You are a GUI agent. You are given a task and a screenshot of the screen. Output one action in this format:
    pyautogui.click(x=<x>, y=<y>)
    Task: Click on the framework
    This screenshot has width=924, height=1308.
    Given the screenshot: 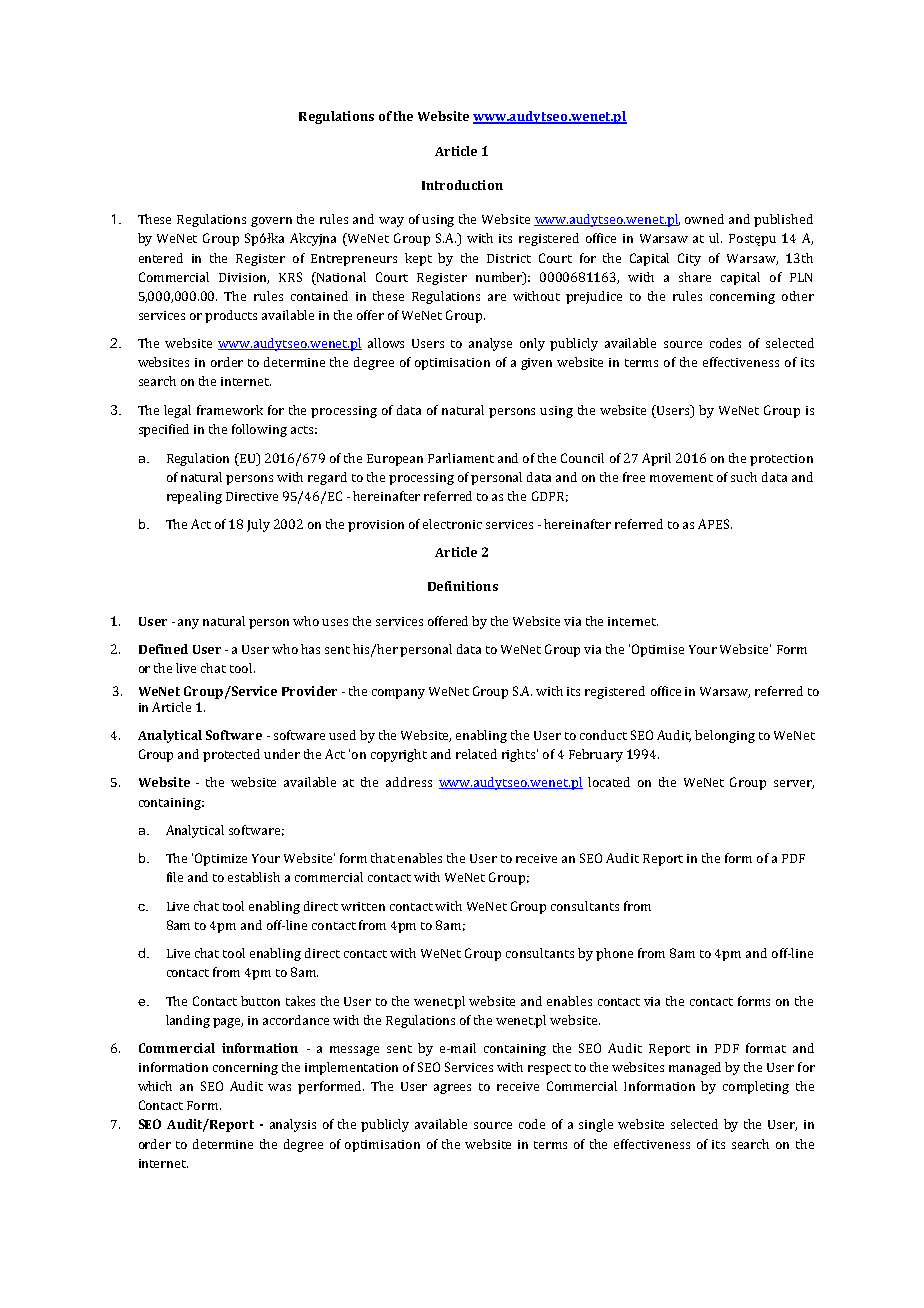 What is the action you would take?
    pyautogui.click(x=230, y=410)
